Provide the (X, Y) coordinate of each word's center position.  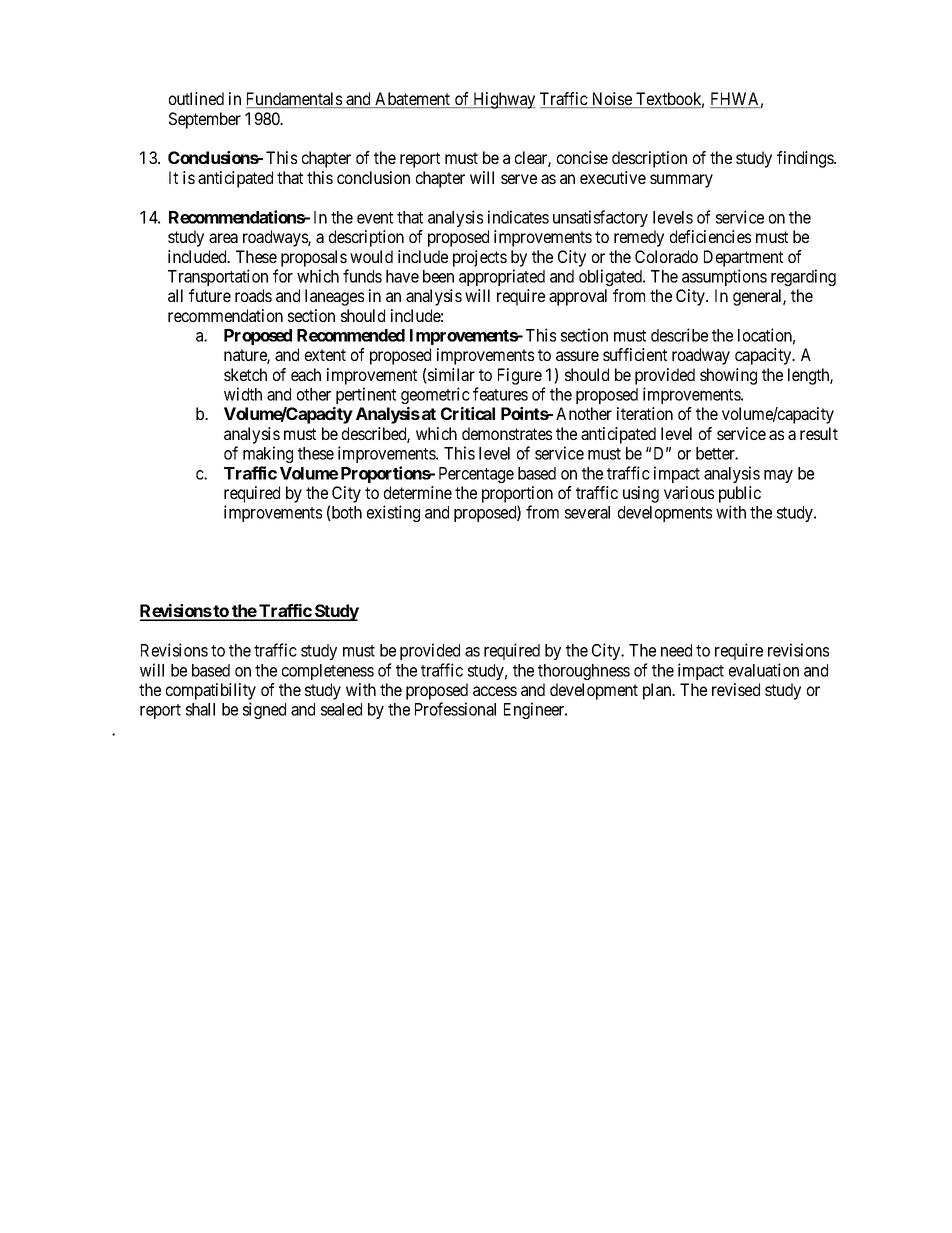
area (223, 238)
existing (393, 513)
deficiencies (710, 236)
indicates (518, 217)
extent (325, 355)
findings (806, 159)
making (268, 454)
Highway (503, 100)
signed (264, 710)
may (778, 476)
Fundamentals (295, 100)
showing (728, 376)
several (587, 512)
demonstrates (507, 433)
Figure (520, 376)
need (676, 650)
